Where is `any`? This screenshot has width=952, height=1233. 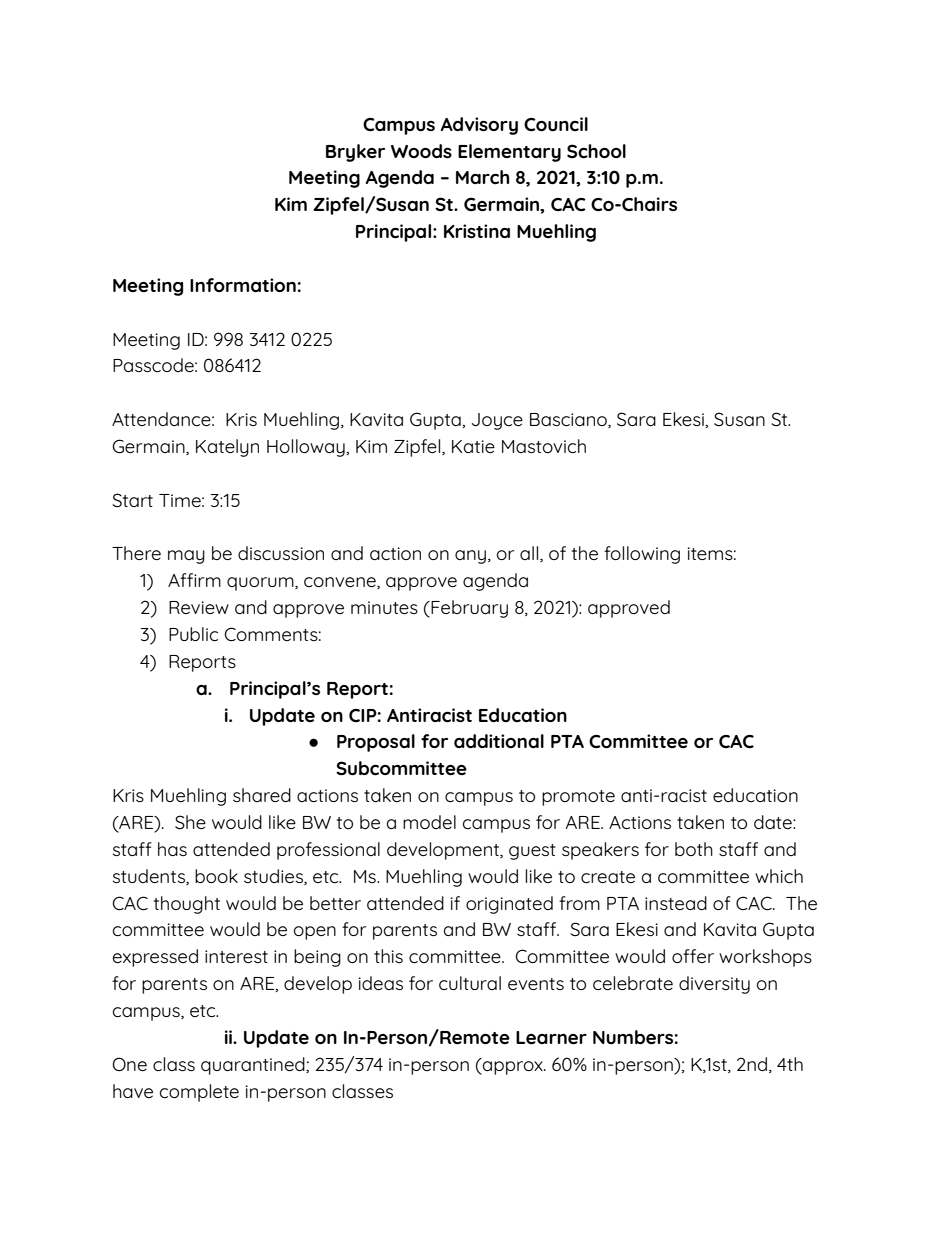
any is located at coordinates (472, 557).
